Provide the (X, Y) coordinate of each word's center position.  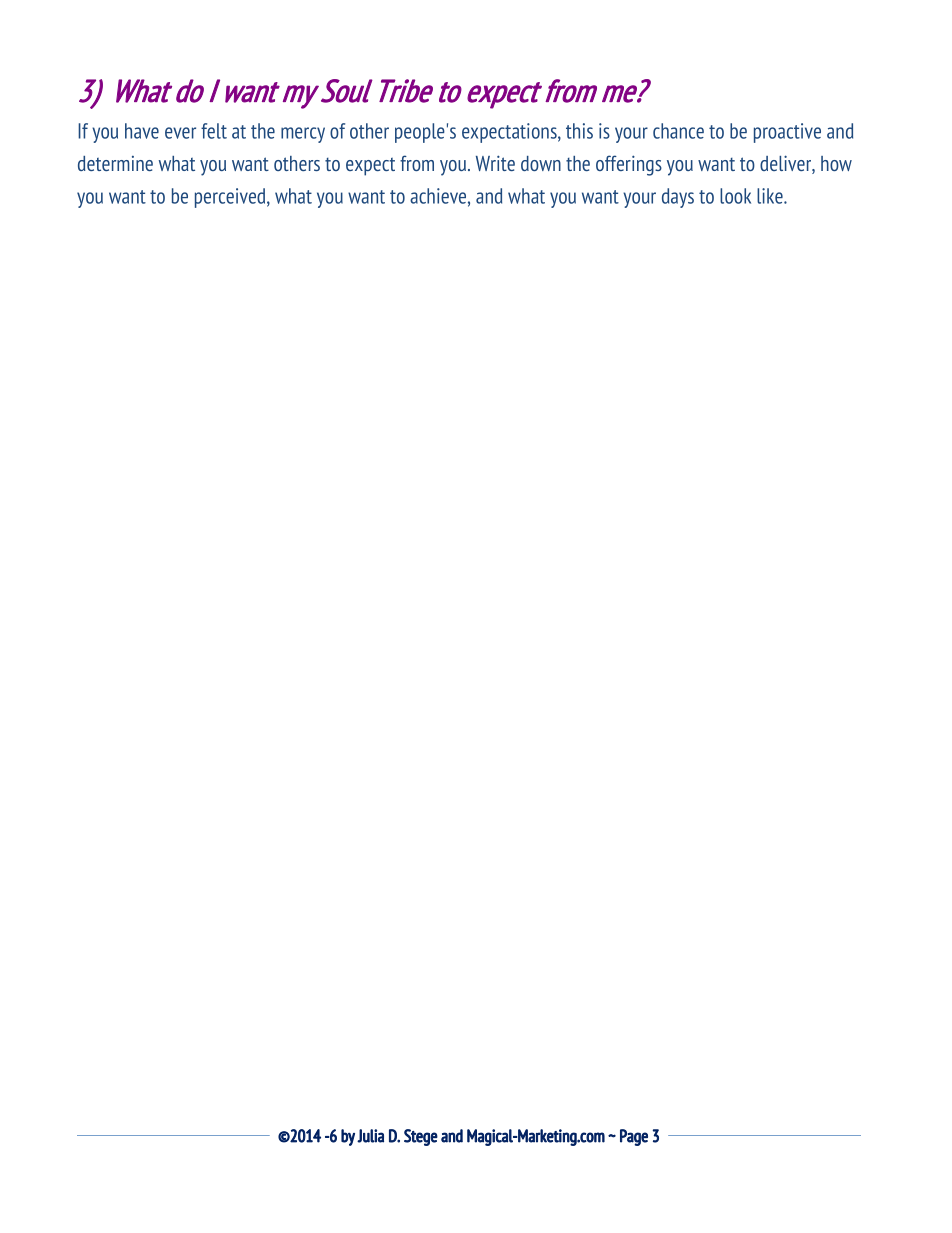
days (678, 198)
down (541, 163)
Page (634, 1137)
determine (115, 163)
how (836, 163)
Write (495, 163)
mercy (303, 135)
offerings (629, 165)
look (735, 196)
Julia (370, 1136)
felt (214, 131)
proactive (787, 133)
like (771, 196)
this (579, 131)
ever (180, 133)
